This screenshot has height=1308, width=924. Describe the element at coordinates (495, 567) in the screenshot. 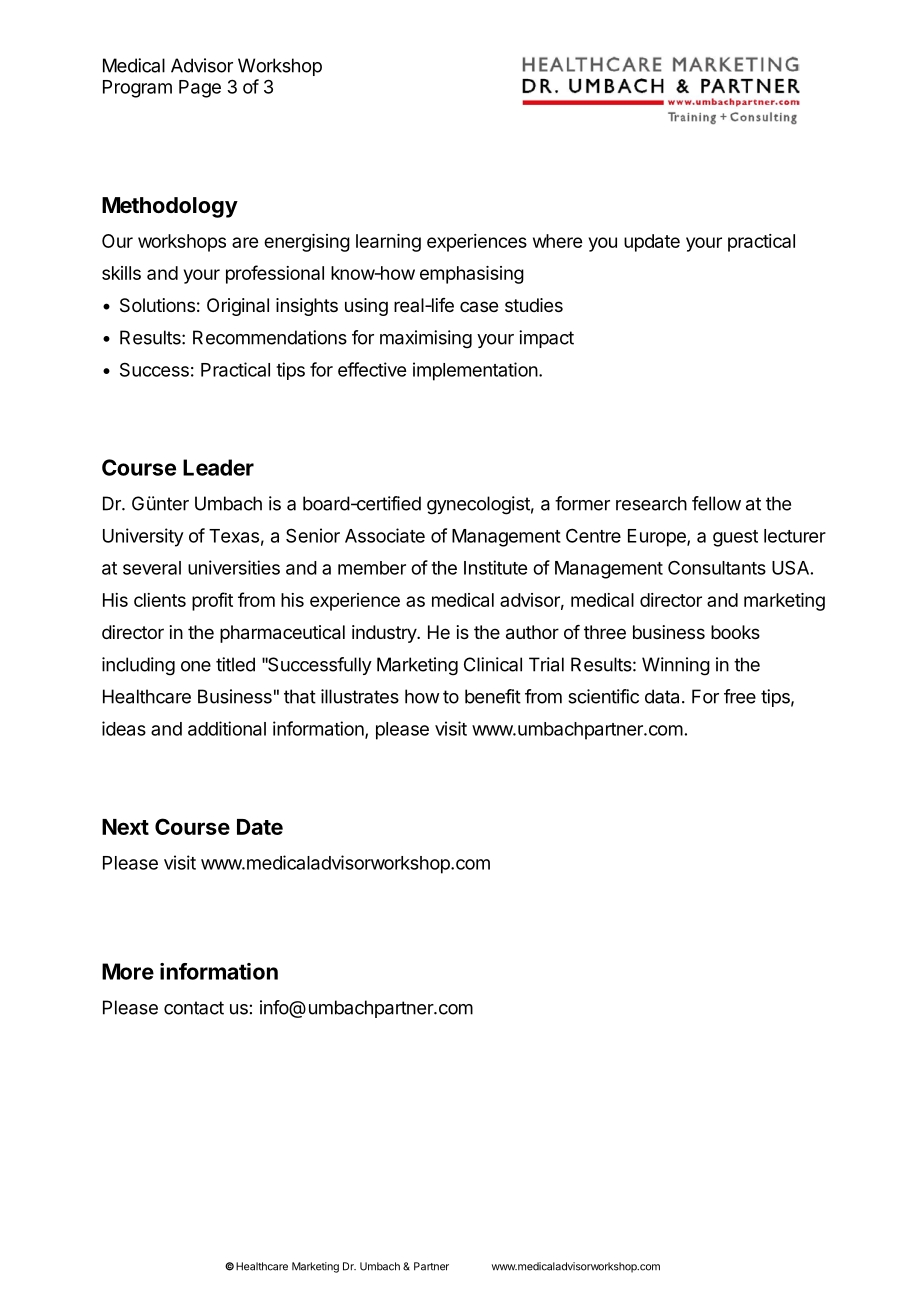

I see `Institute` at that location.
